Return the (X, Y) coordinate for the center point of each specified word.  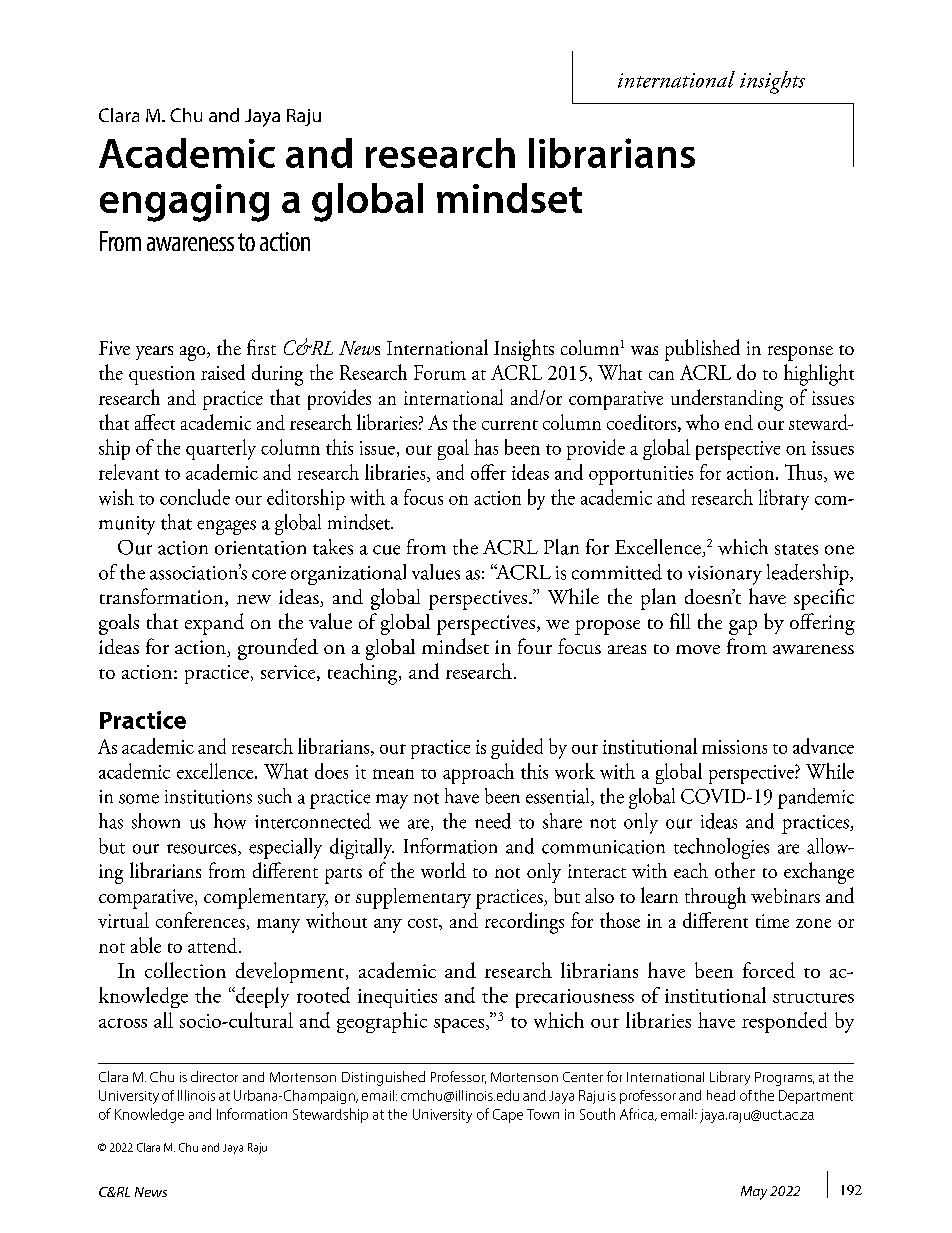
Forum (440, 372)
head (721, 1095)
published (702, 350)
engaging (184, 203)
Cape (508, 1116)
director (214, 1076)
